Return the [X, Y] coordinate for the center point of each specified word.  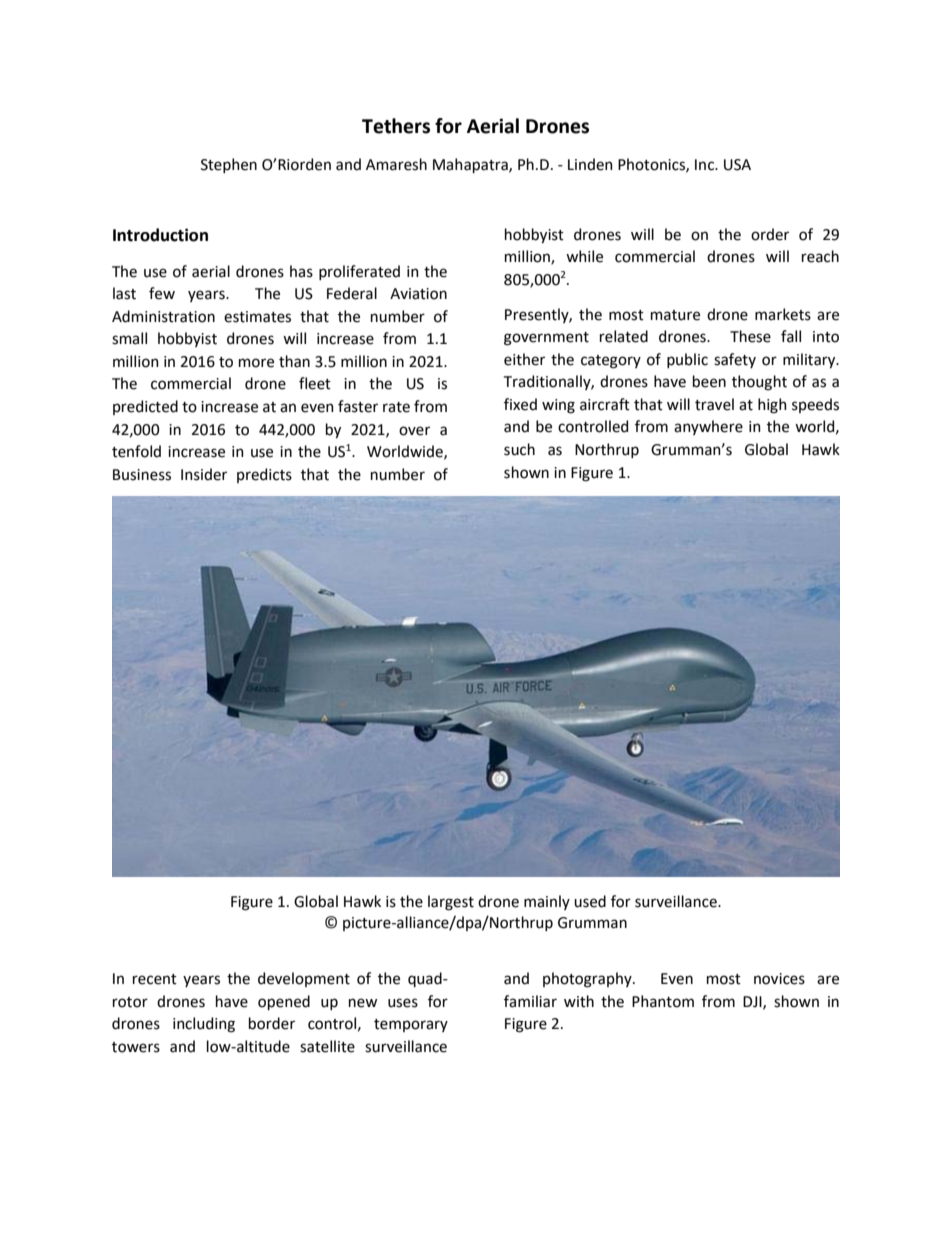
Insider [204, 474]
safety [735, 360]
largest [451, 903]
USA [737, 165]
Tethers [396, 126]
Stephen [229, 165]
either [524, 359]
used [590, 901]
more [256, 363]
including [204, 1025]
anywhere [708, 427]
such [519, 449]
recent [155, 979]
